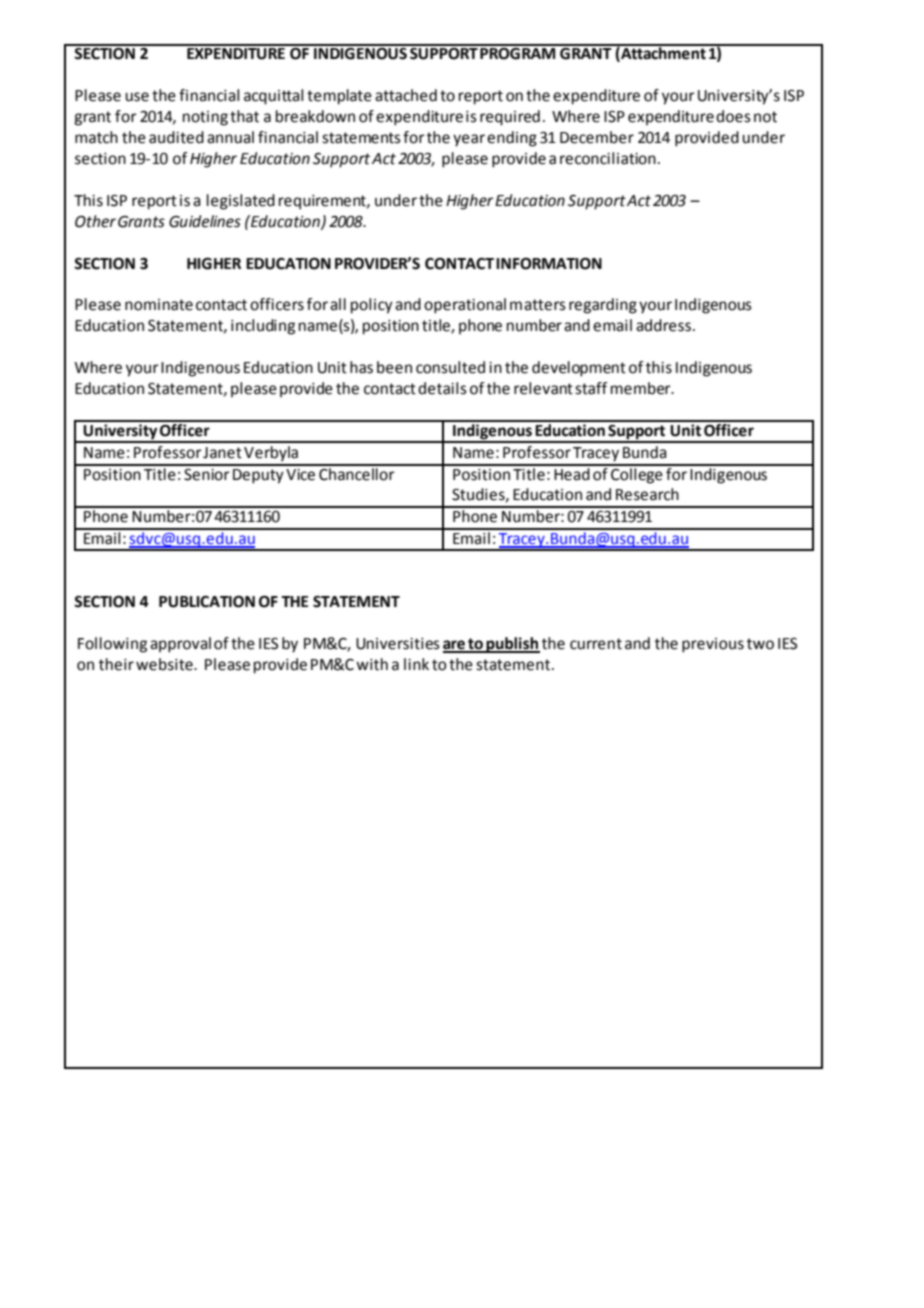 Image resolution: width=924 pixels, height=1308 pixels. Describe the element at coordinates (406, 95) in the screenshot. I see `attached` at that location.
